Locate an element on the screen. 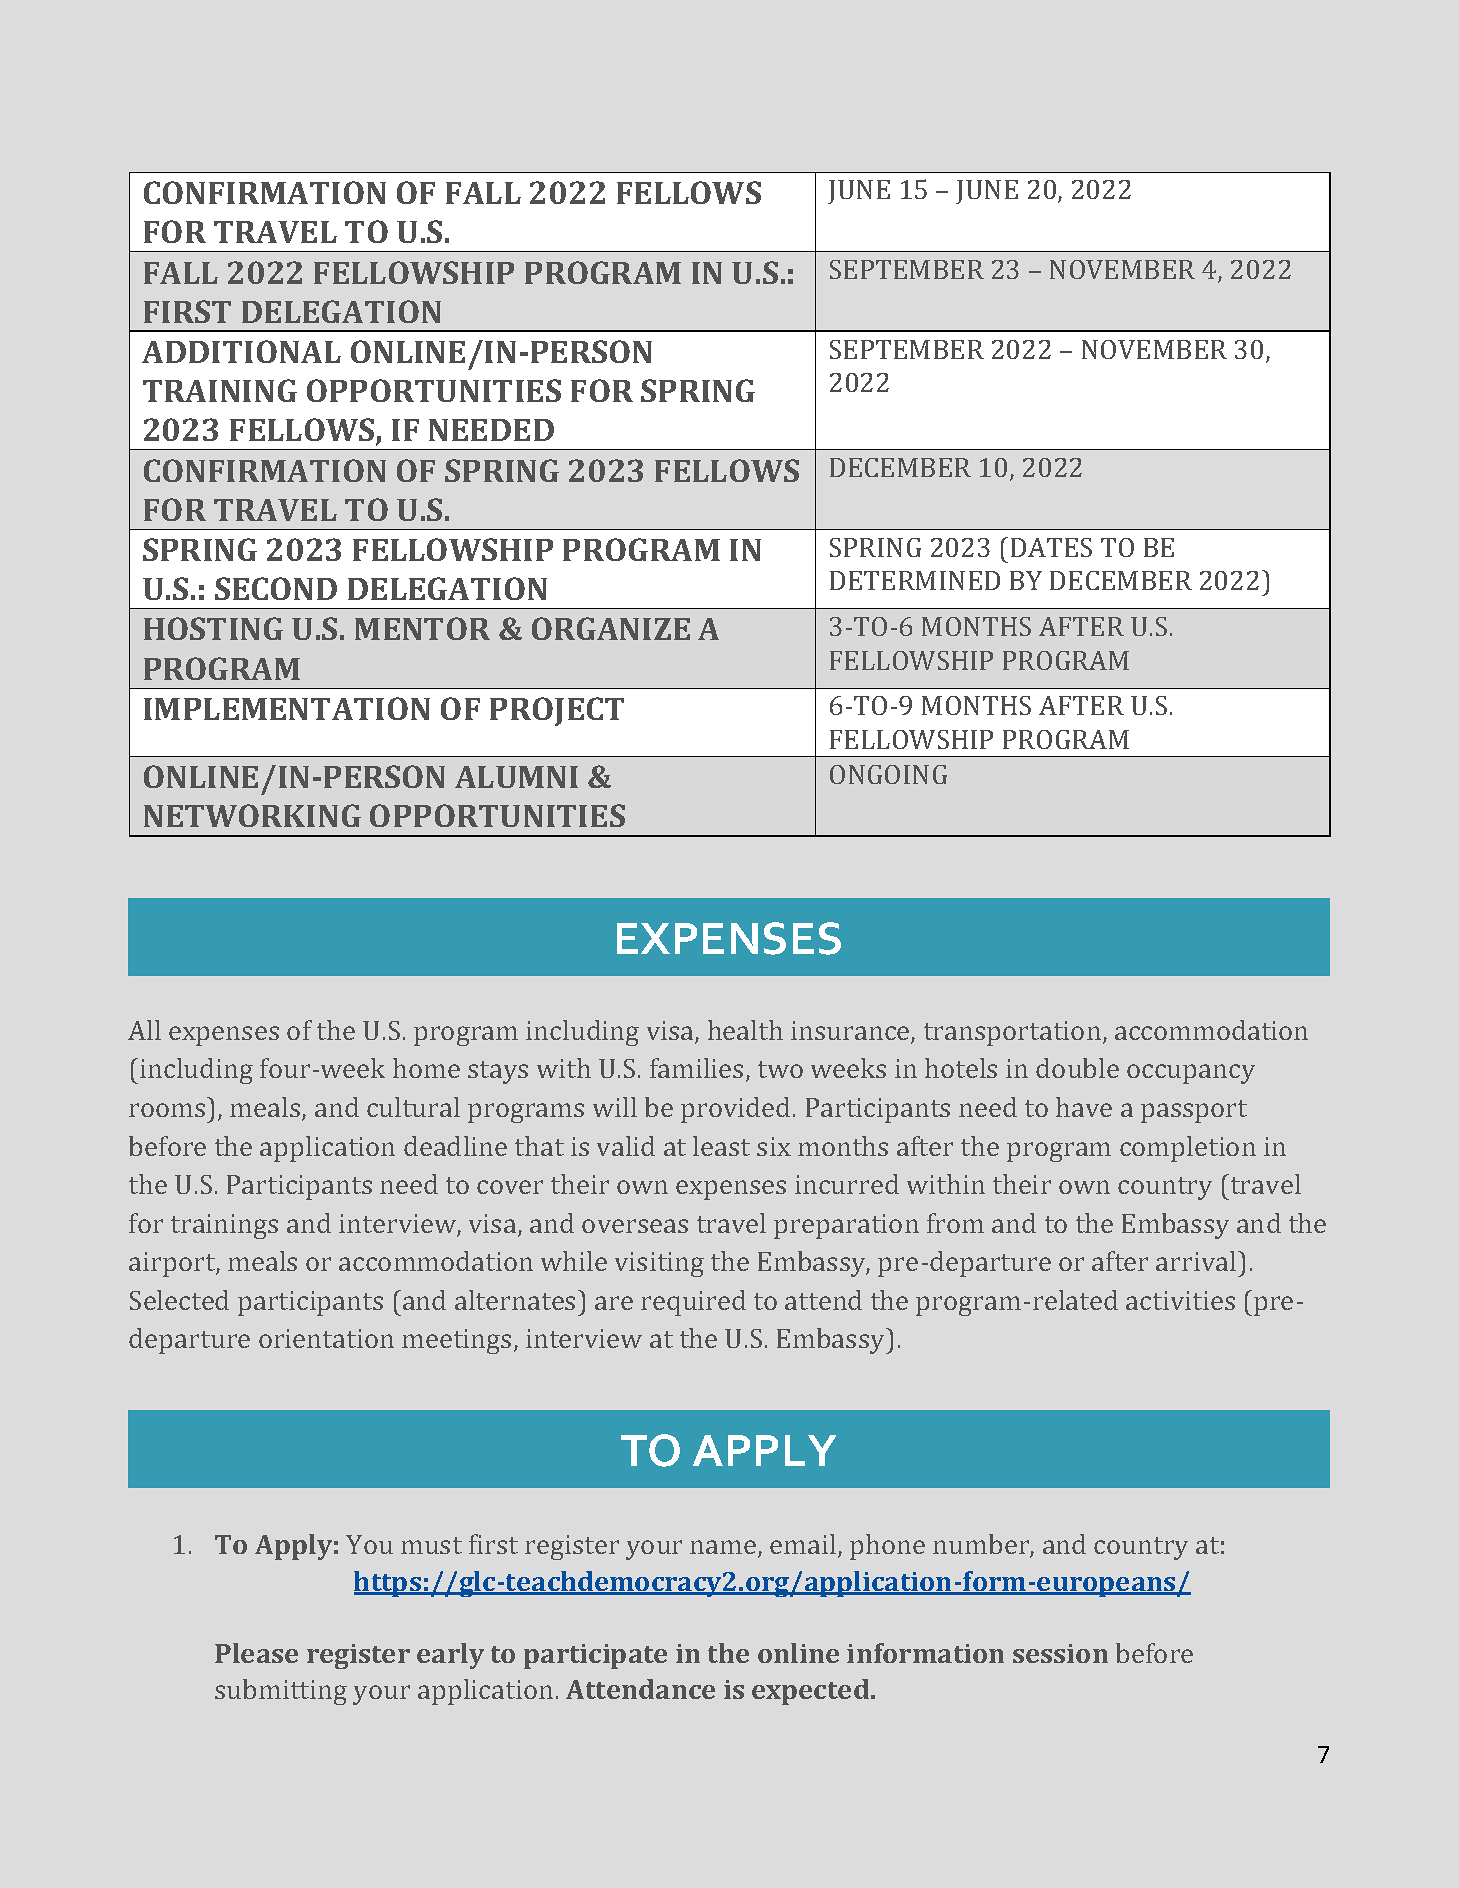  ADDITIONAL is located at coordinates (241, 351).
